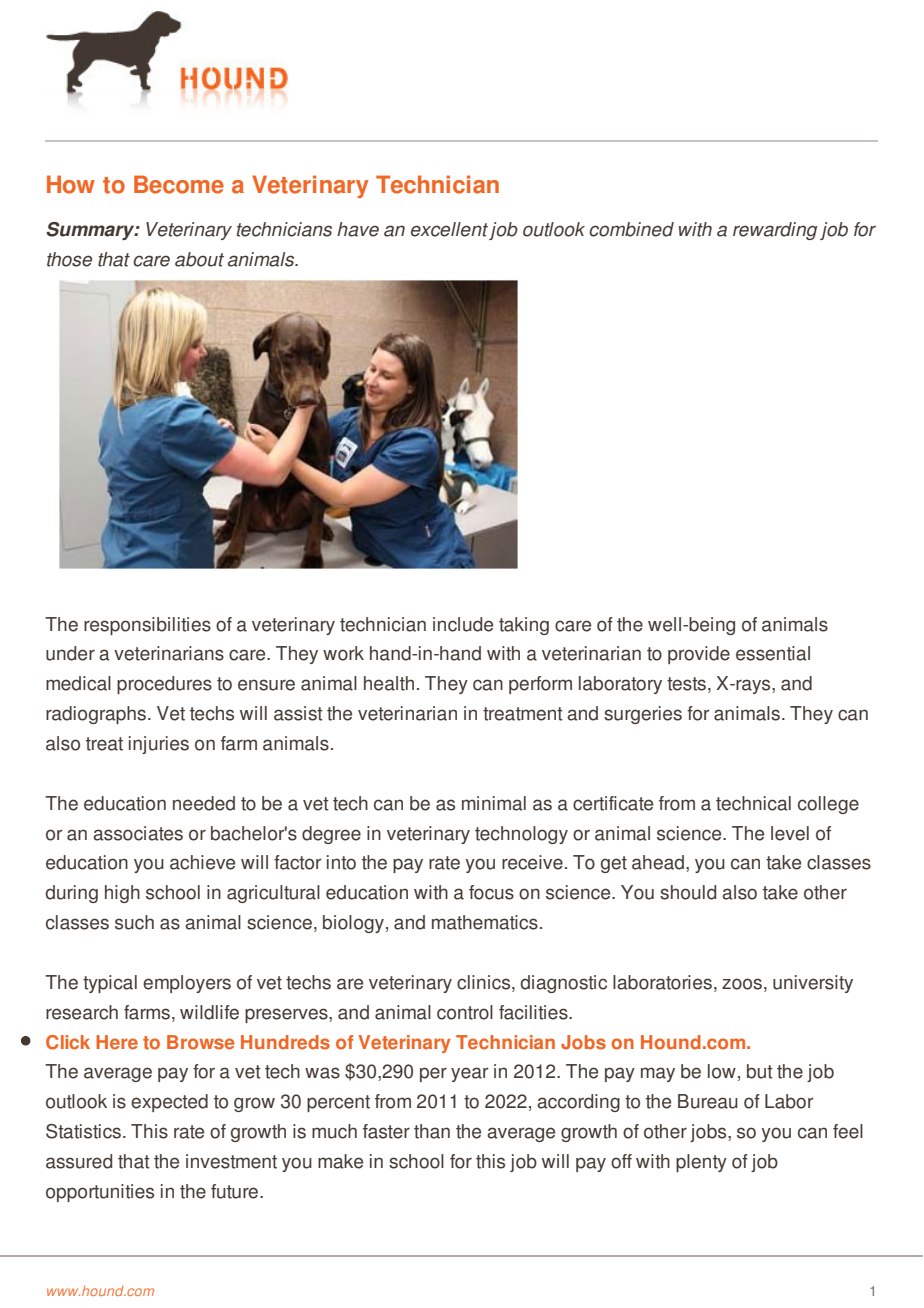 This screenshot has height=1308, width=924. What do you see at coordinates (790, 833) in the screenshot?
I see `level` at bounding box center [790, 833].
